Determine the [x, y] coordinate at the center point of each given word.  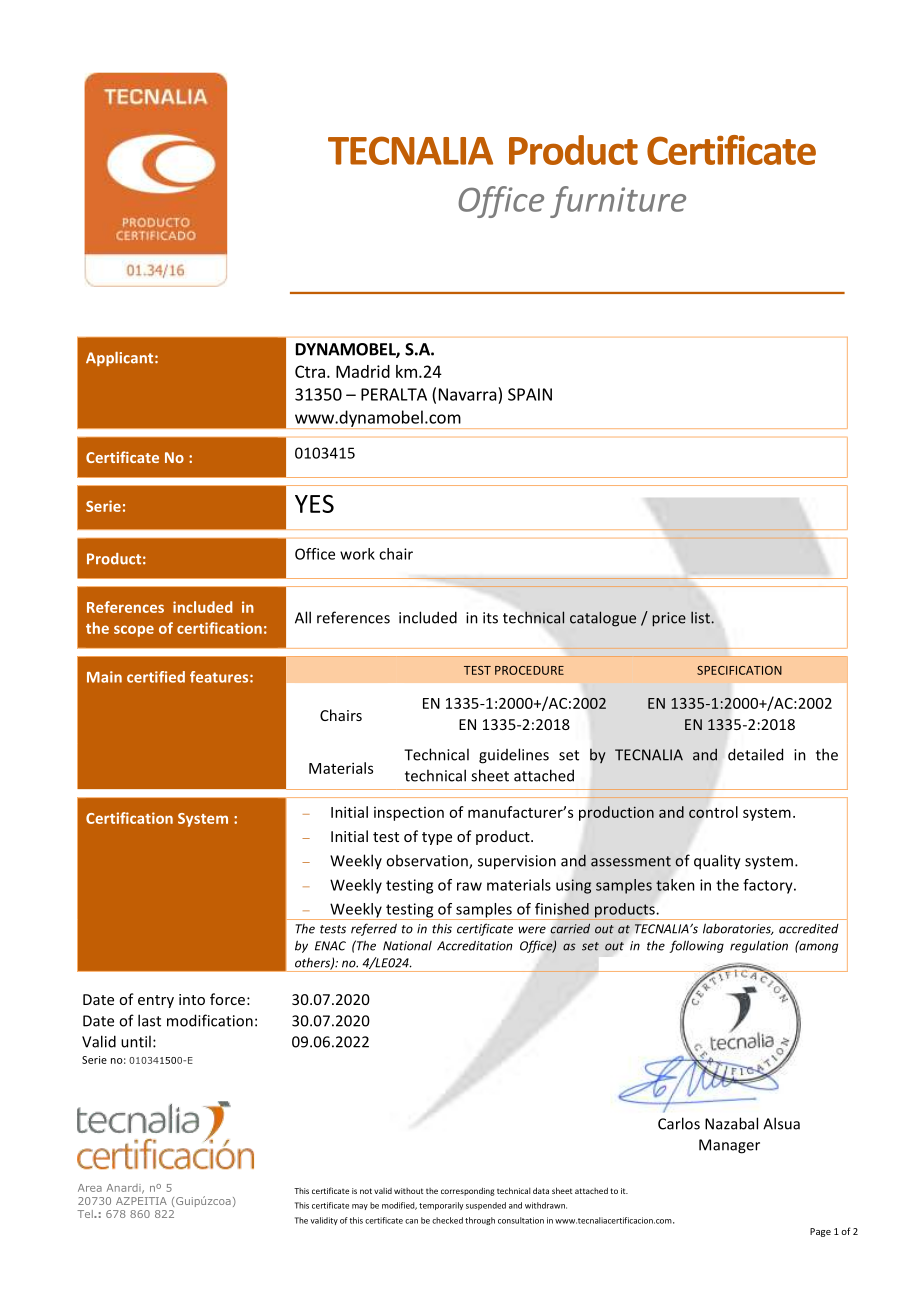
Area [90, 1188]
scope [134, 631]
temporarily [441, 1206]
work [357, 554]
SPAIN [530, 394]
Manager [729, 1146]
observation [428, 861]
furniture [618, 202]
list [700, 617]
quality [717, 862]
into [192, 999]
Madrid [363, 371]
